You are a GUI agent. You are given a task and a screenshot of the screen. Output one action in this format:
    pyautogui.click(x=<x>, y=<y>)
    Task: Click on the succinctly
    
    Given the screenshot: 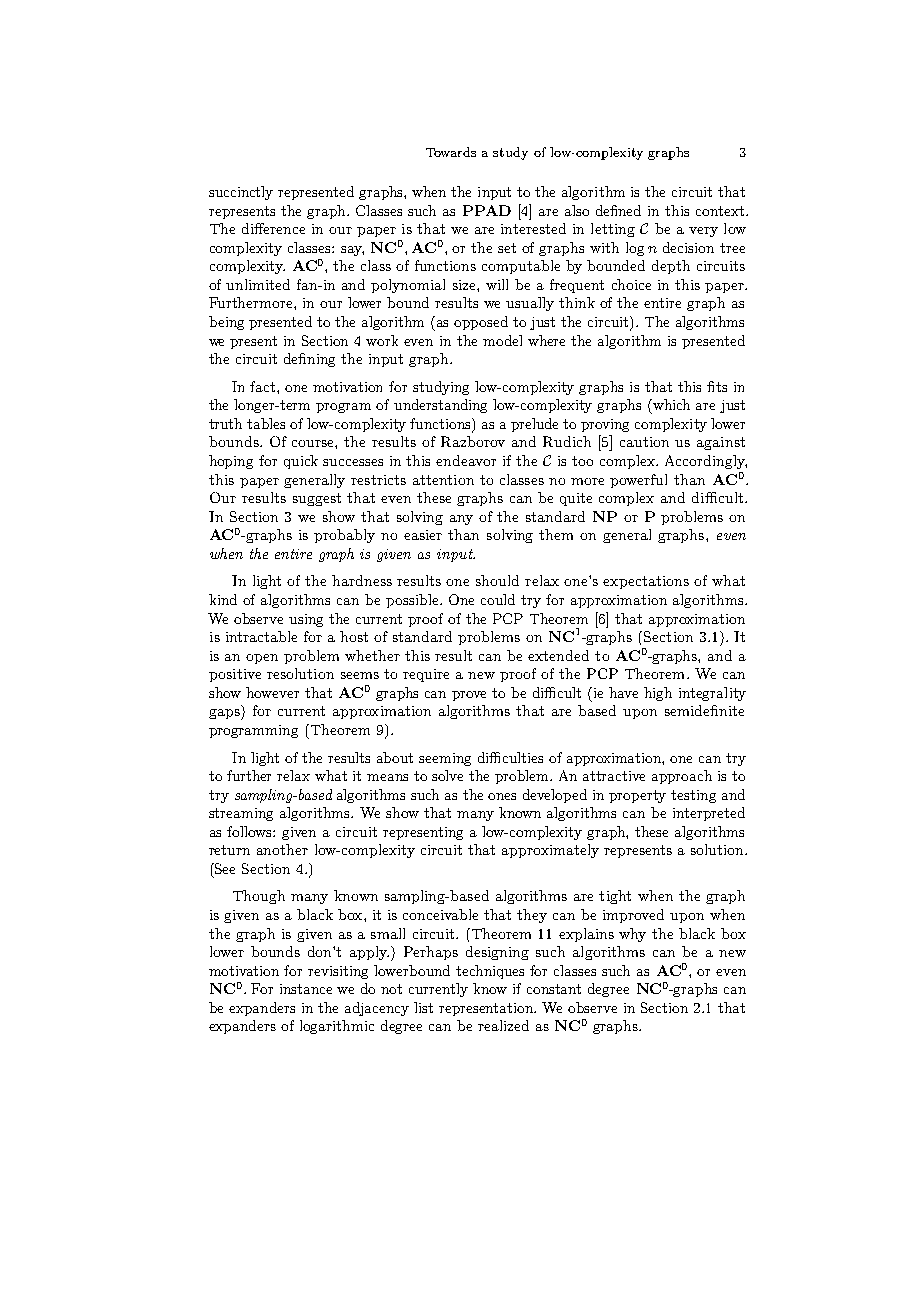 What is the action you would take?
    pyautogui.click(x=241, y=193)
